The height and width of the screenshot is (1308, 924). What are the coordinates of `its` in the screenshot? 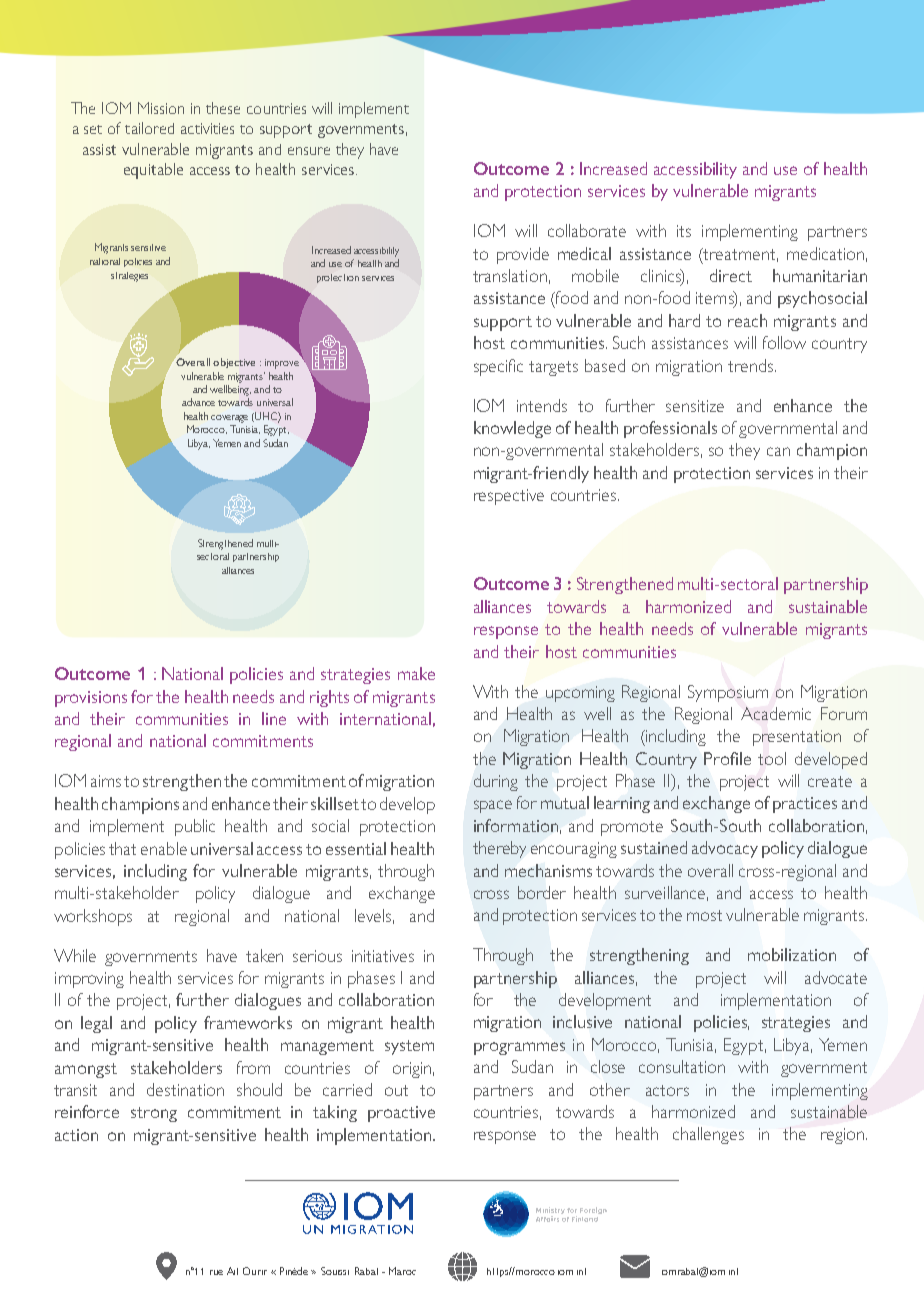 It's located at (684, 231).
